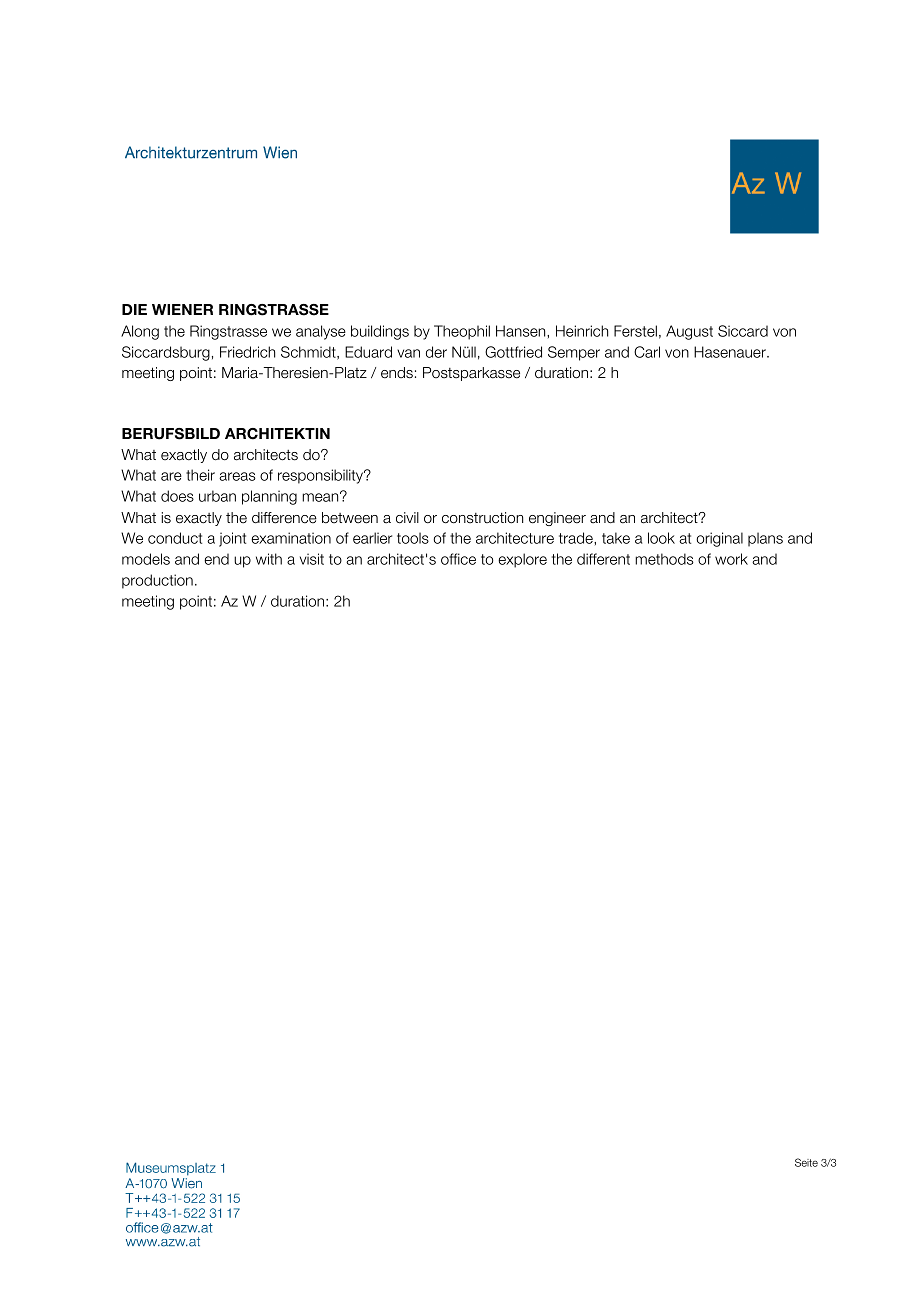  What do you see at coordinates (458, 559) in the screenshot?
I see `office` at bounding box center [458, 559].
